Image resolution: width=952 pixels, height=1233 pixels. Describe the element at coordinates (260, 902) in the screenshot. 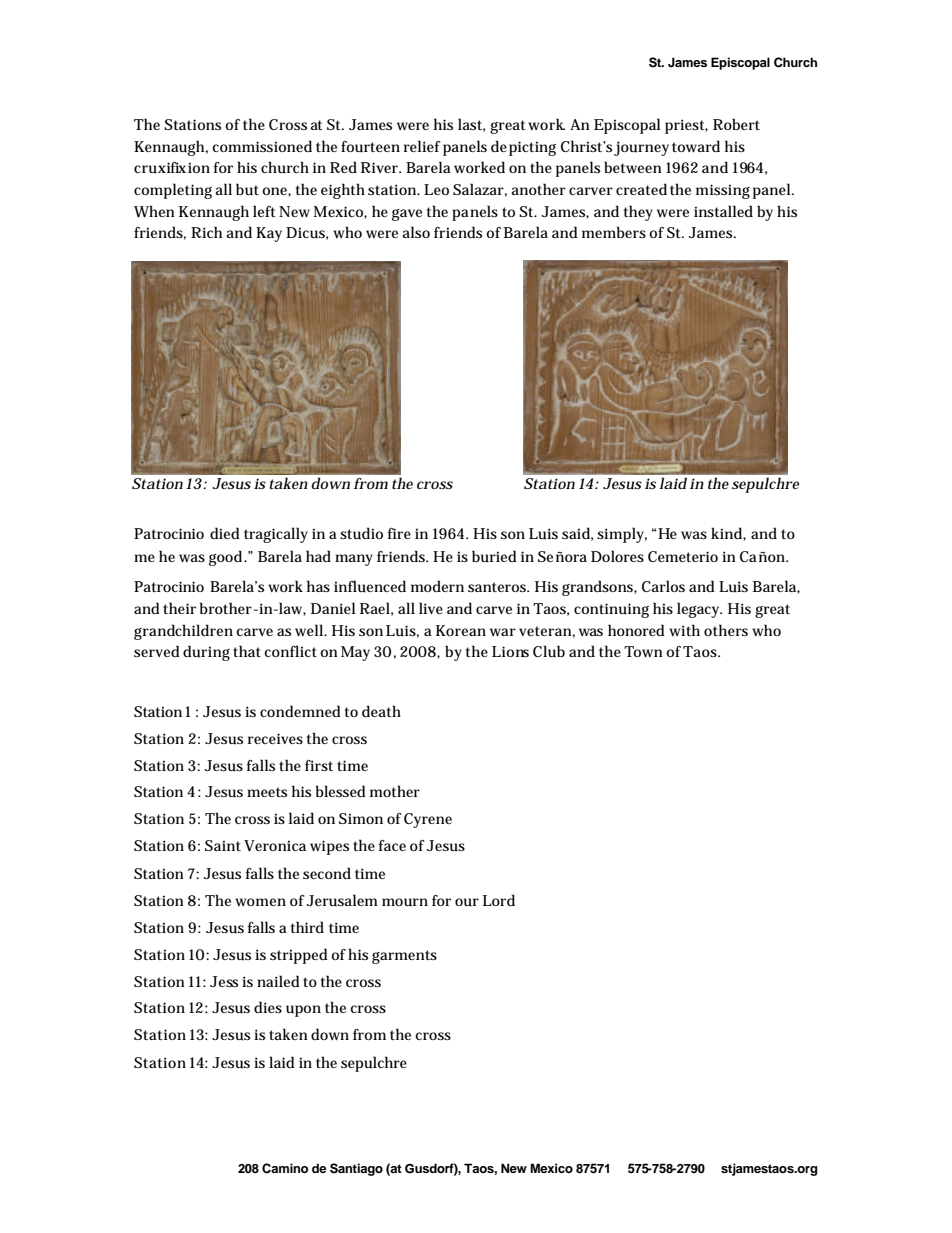

I see `women` at that location.
